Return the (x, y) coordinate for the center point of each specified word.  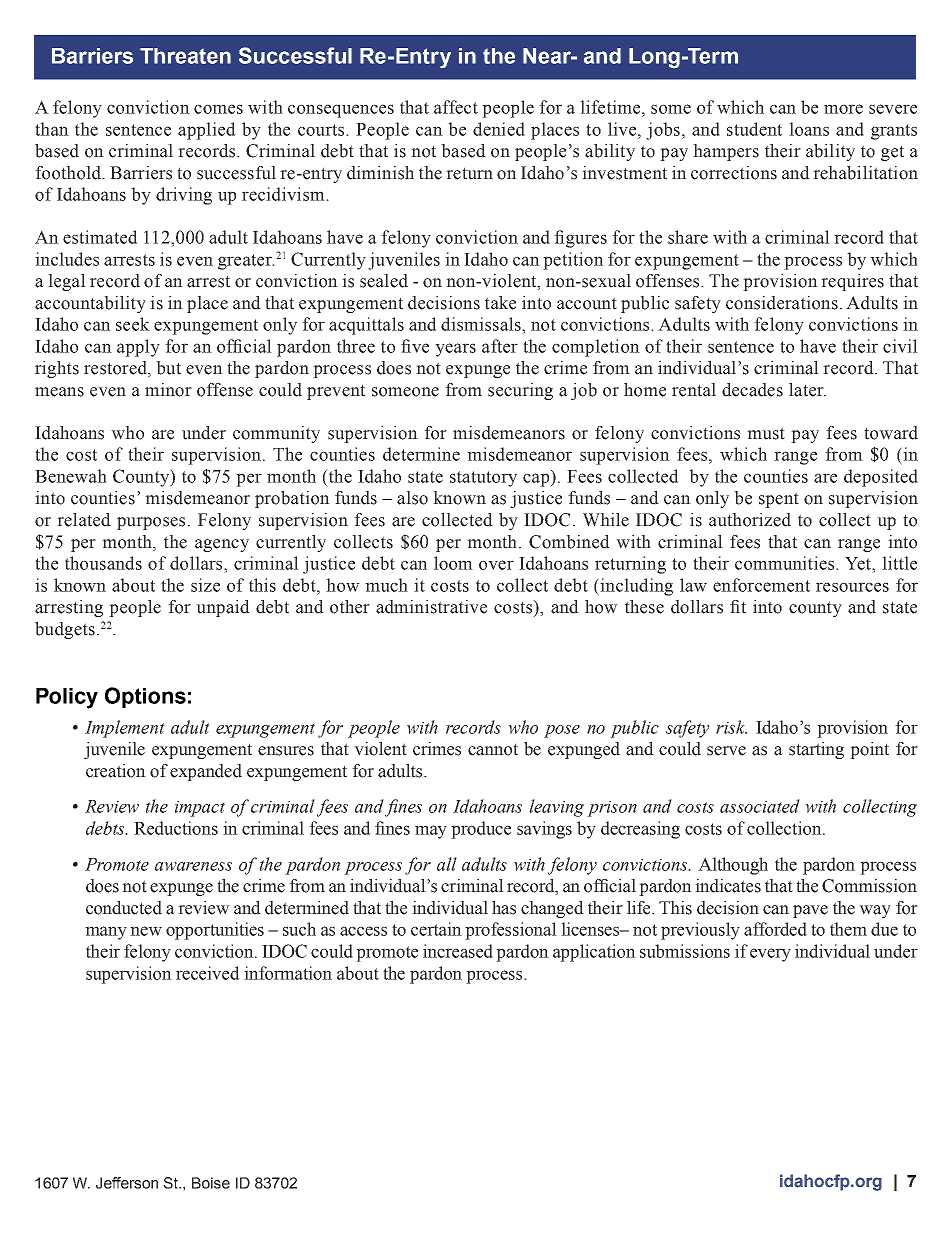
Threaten (185, 56)
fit (738, 607)
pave (810, 911)
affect (456, 107)
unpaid (223, 608)
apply (138, 348)
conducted (124, 908)
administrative (431, 607)
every (770, 955)
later (807, 390)
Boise (211, 1183)
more (843, 109)
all (447, 864)
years (455, 350)
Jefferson (127, 1183)
